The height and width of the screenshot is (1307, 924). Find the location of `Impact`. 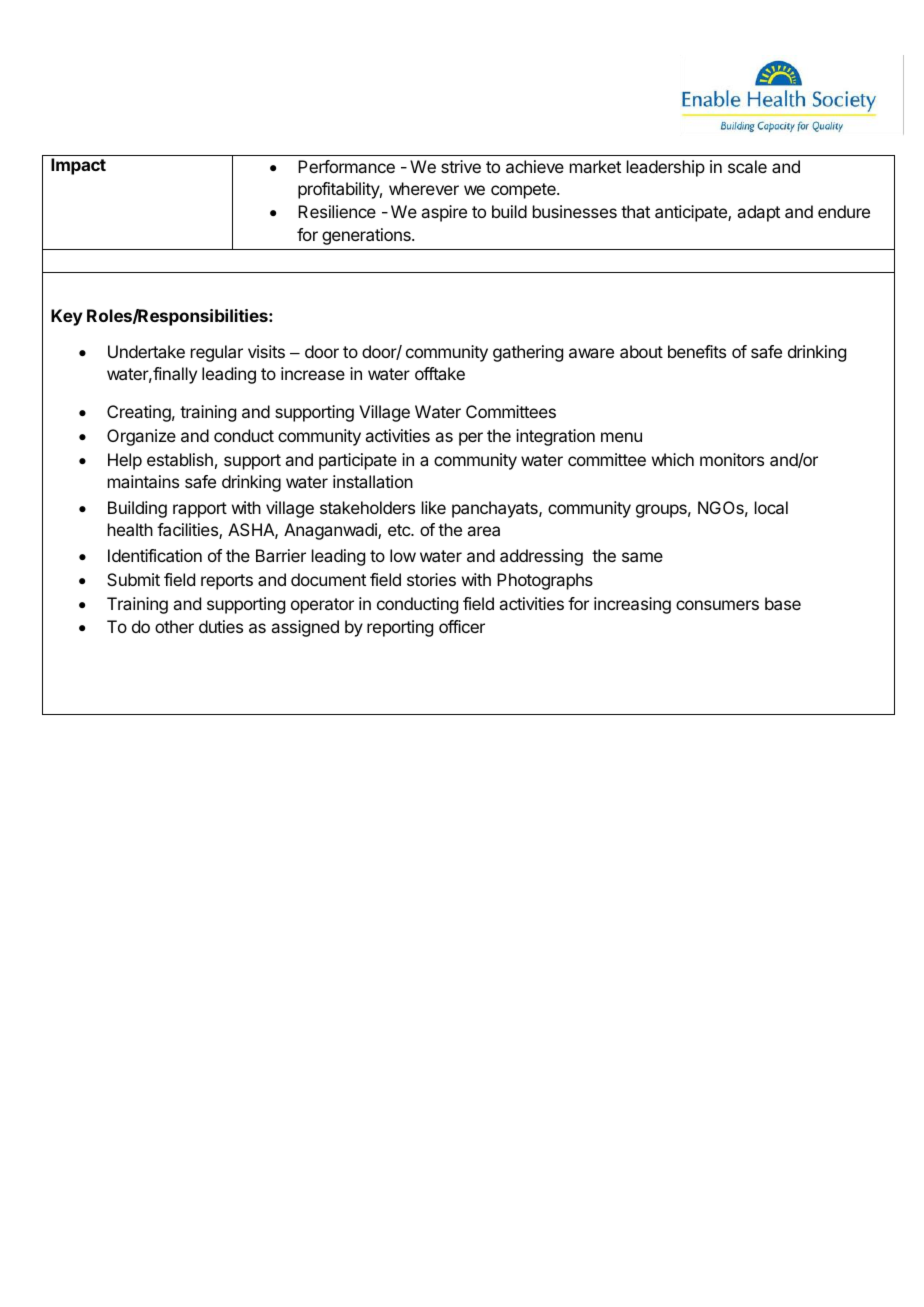

Impact is located at coordinates (78, 166).
